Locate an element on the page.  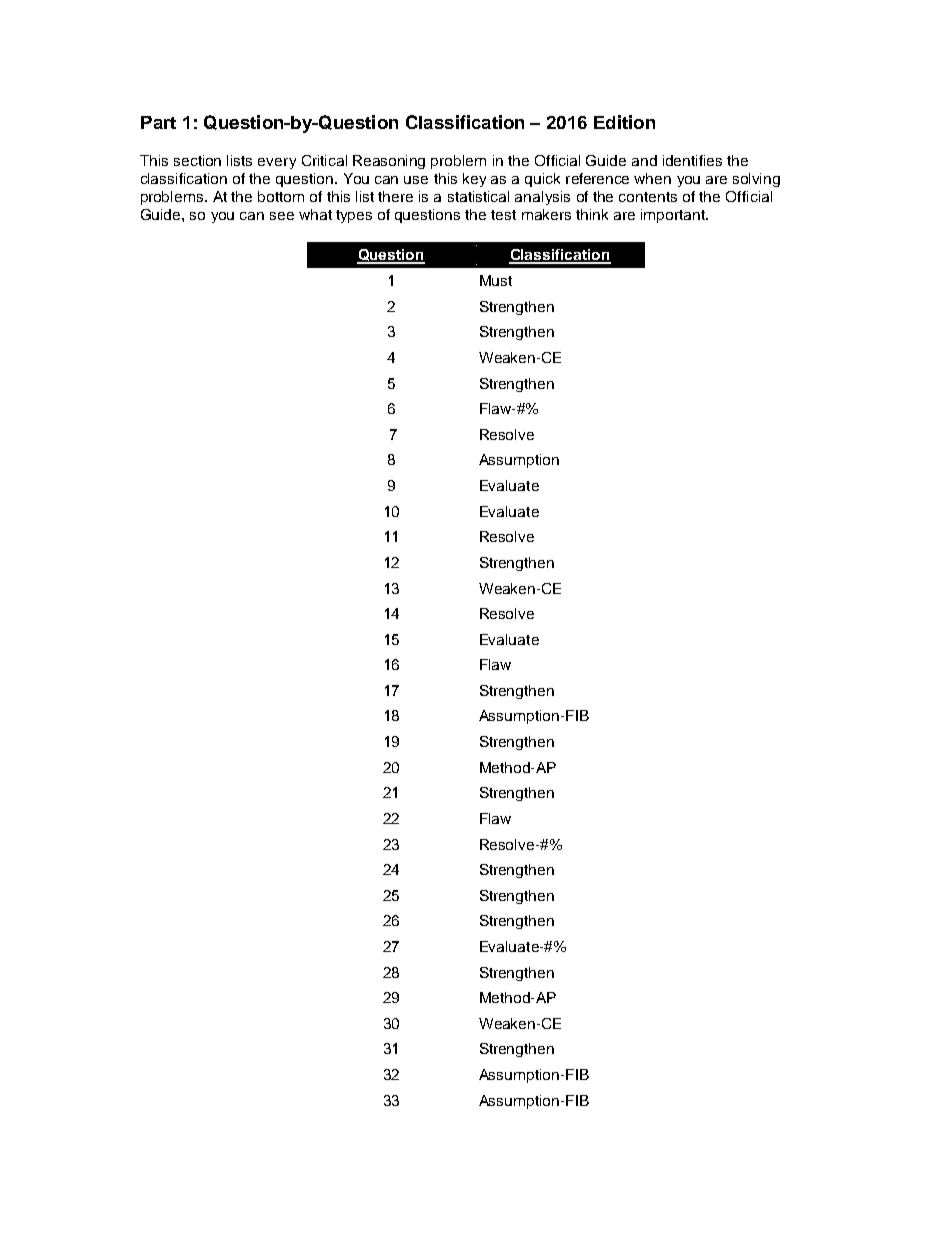
statistical is located at coordinates (478, 196).
